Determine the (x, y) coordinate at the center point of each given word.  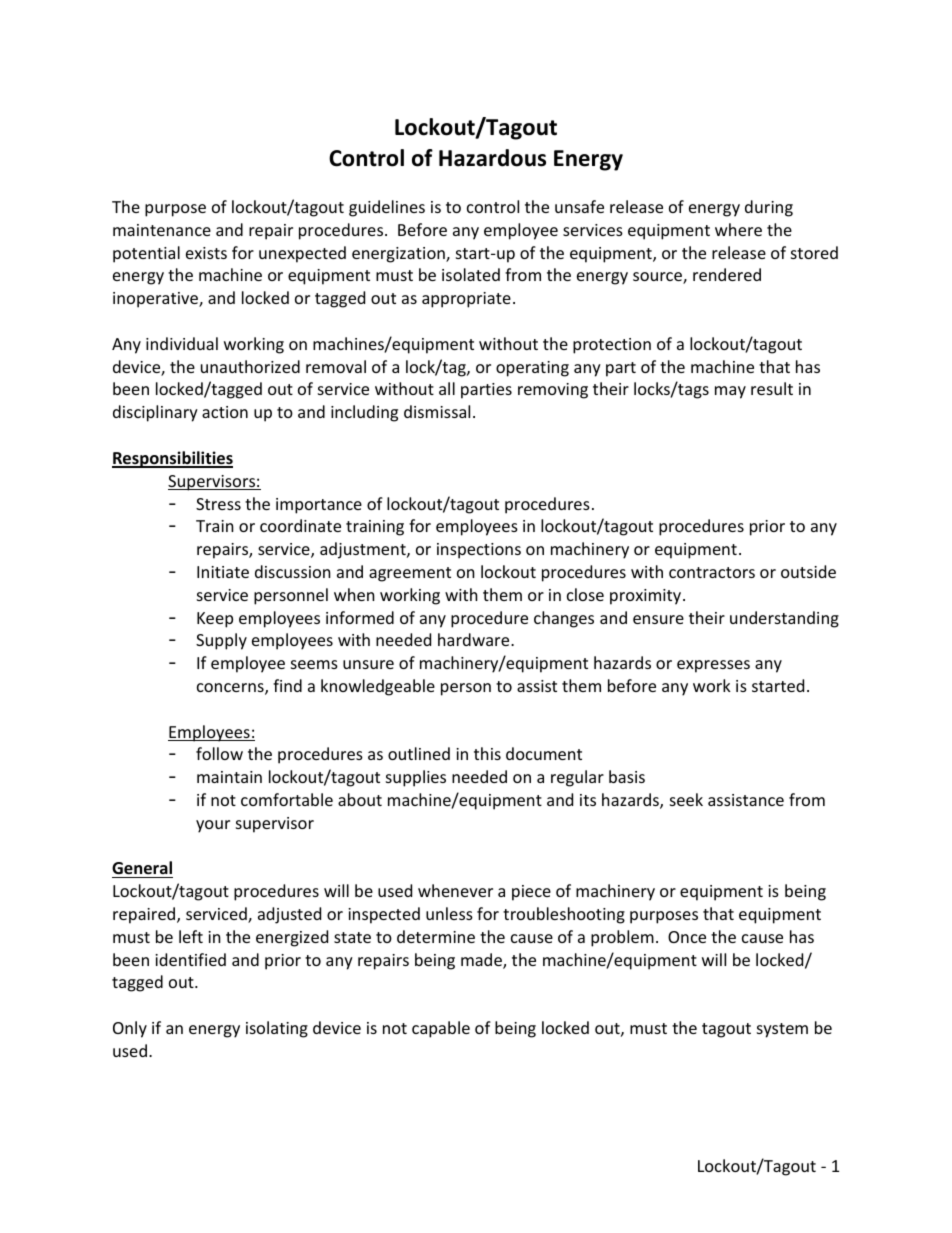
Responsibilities (172, 459)
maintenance (162, 230)
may (730, 392)
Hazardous (492, 158)
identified (190, 959)
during (769, 208)
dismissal (437, 411)
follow (219, 753)
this (487, 753)
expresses (713, 666)
